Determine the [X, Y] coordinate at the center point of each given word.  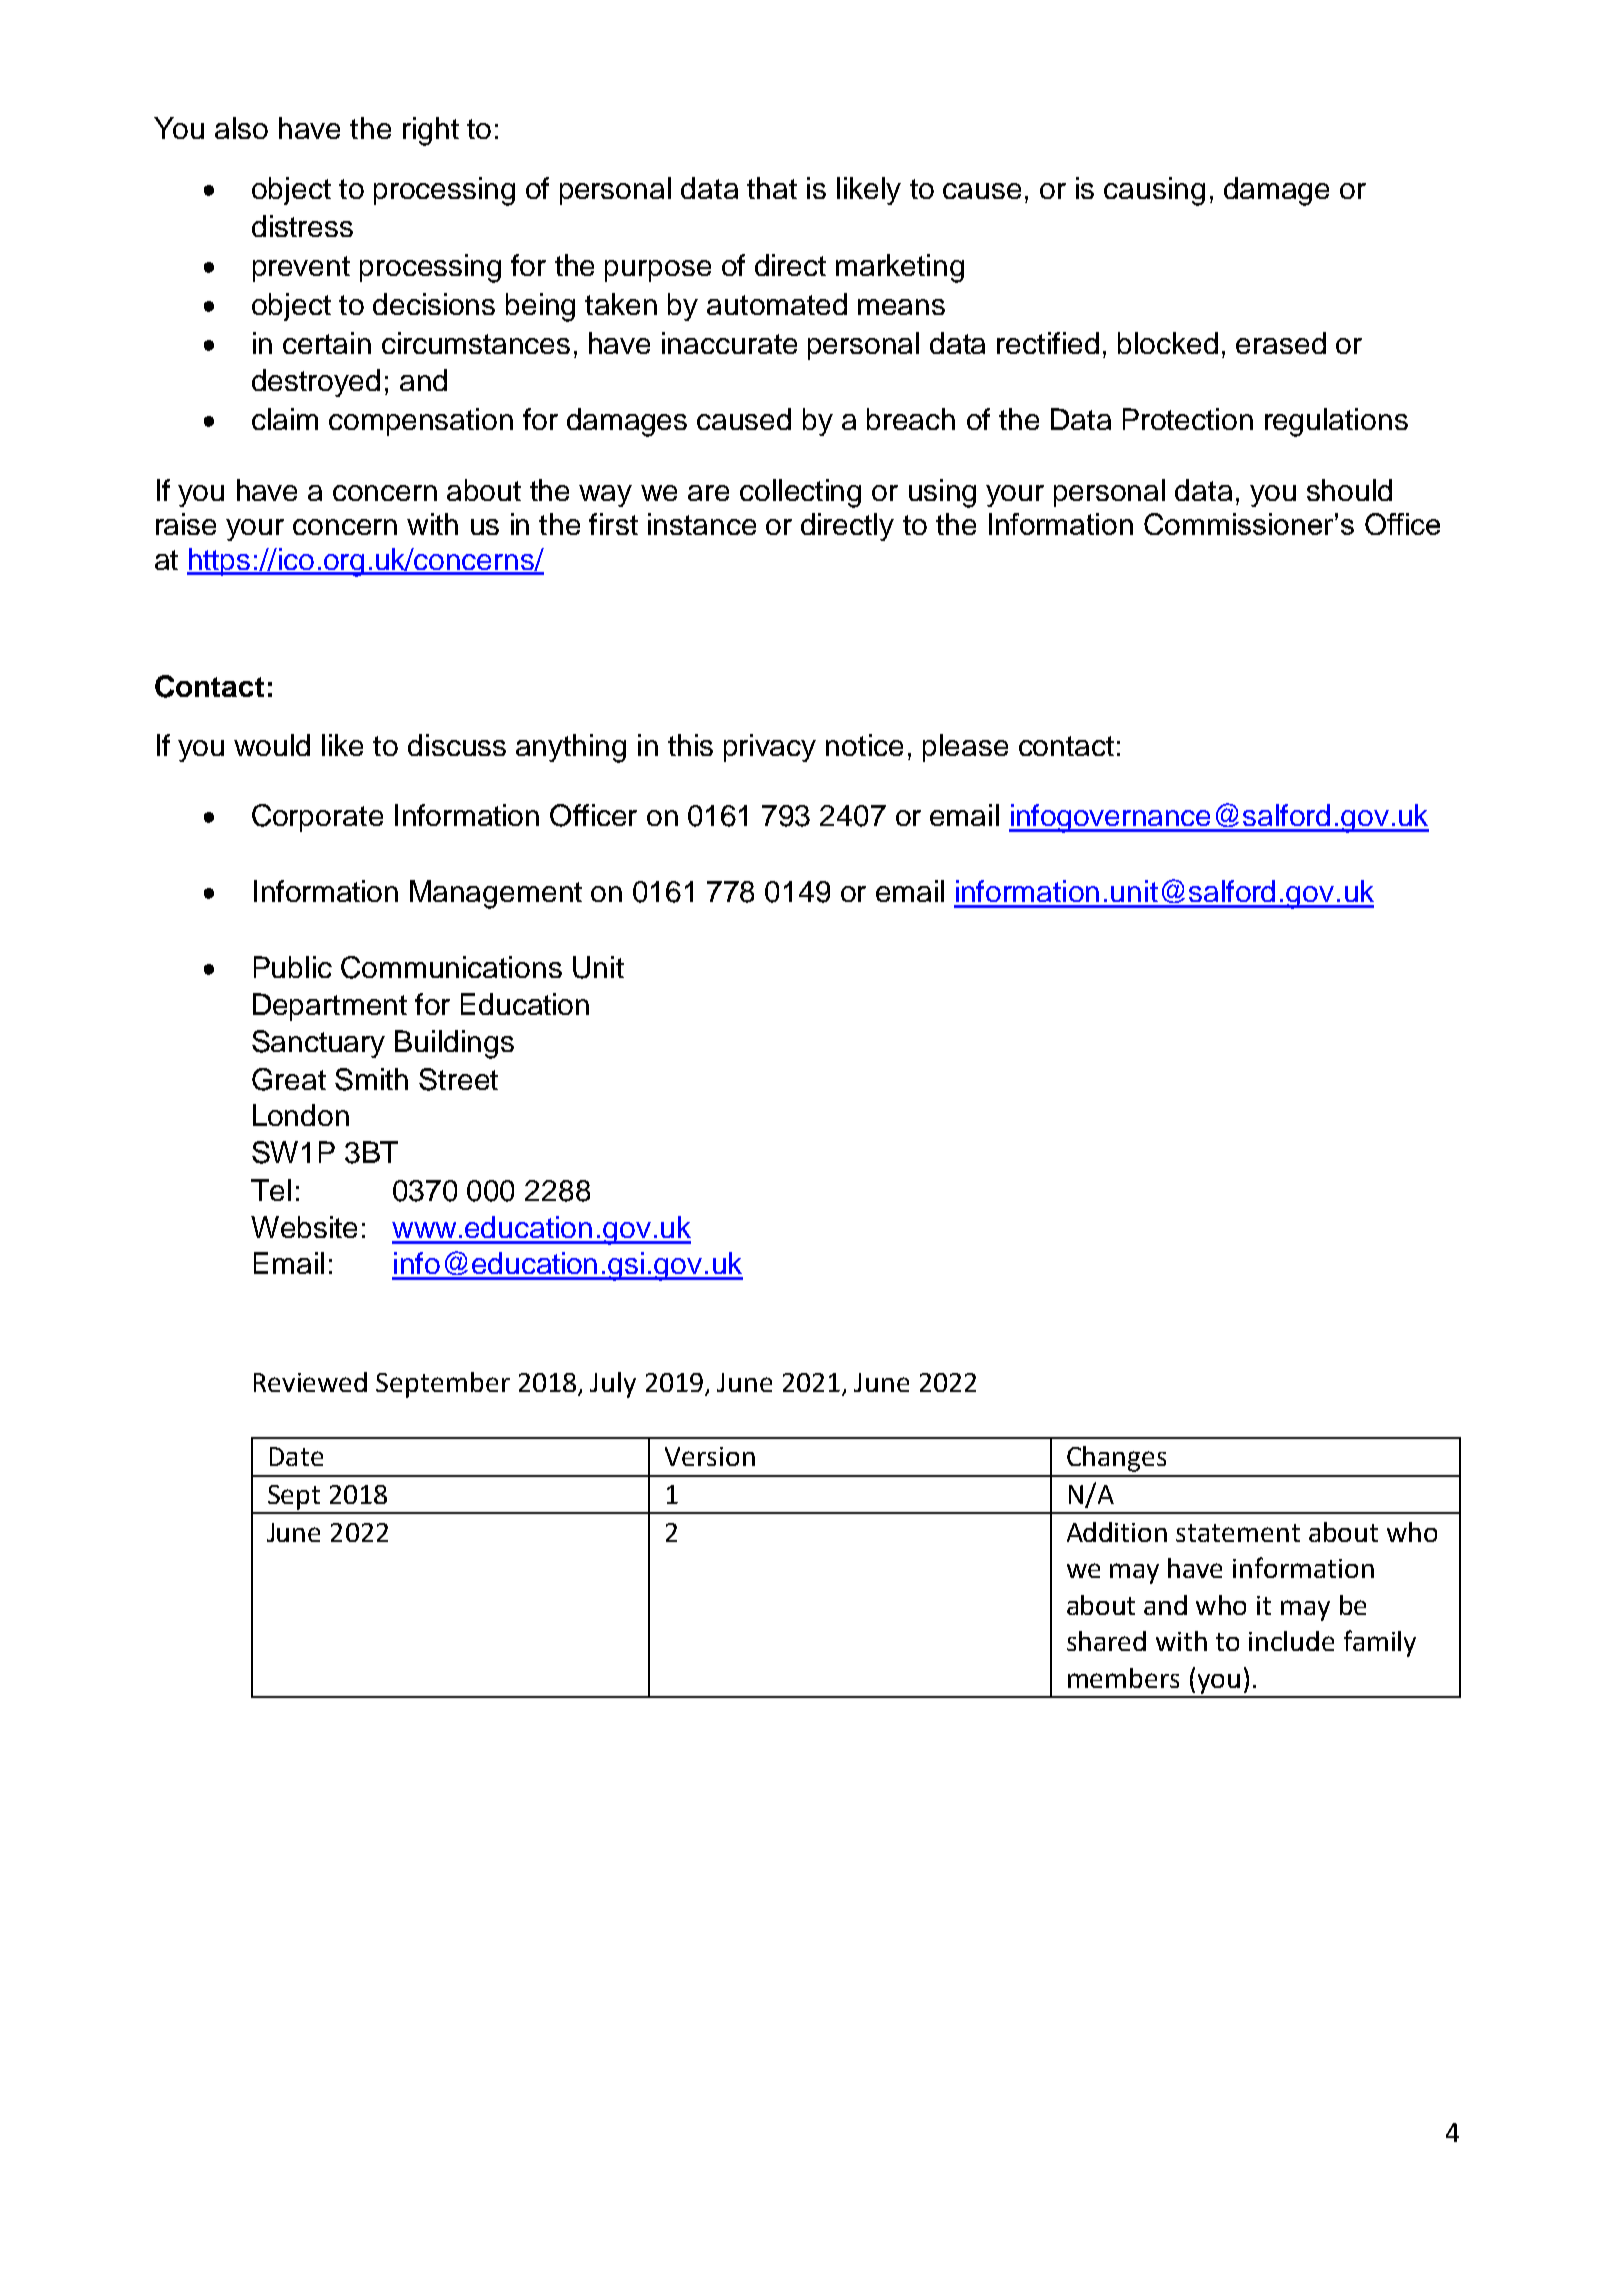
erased [1281, 343]
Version [710, 1456]
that [772, 188]
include [1291, 1641]
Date [296, 1456]
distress [302, 226]
